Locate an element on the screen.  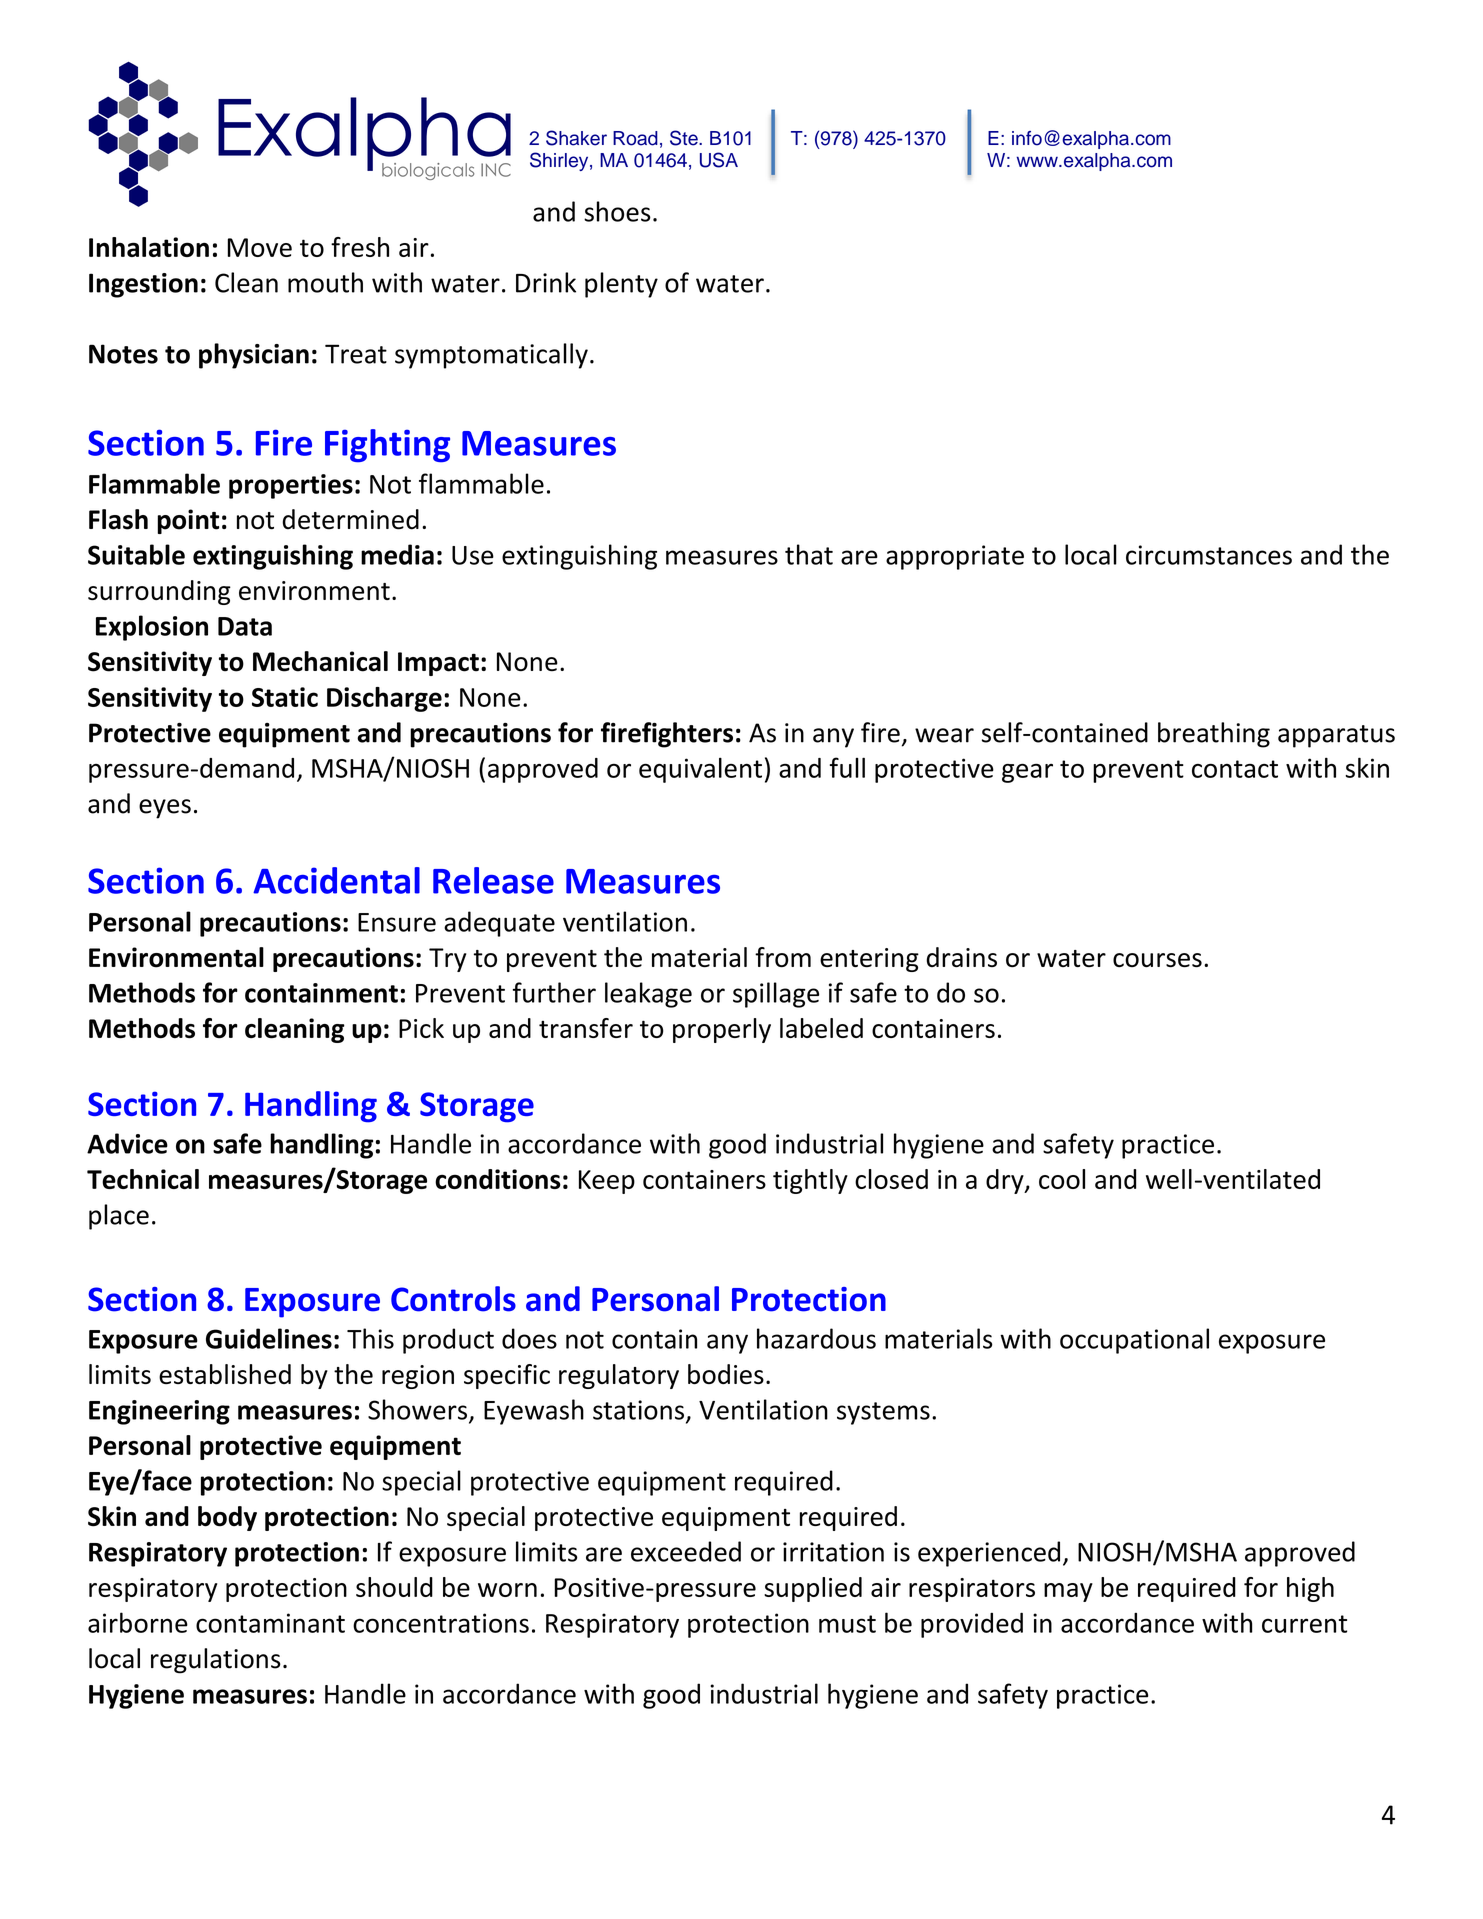
USA is located at coordinates (719, 160).
